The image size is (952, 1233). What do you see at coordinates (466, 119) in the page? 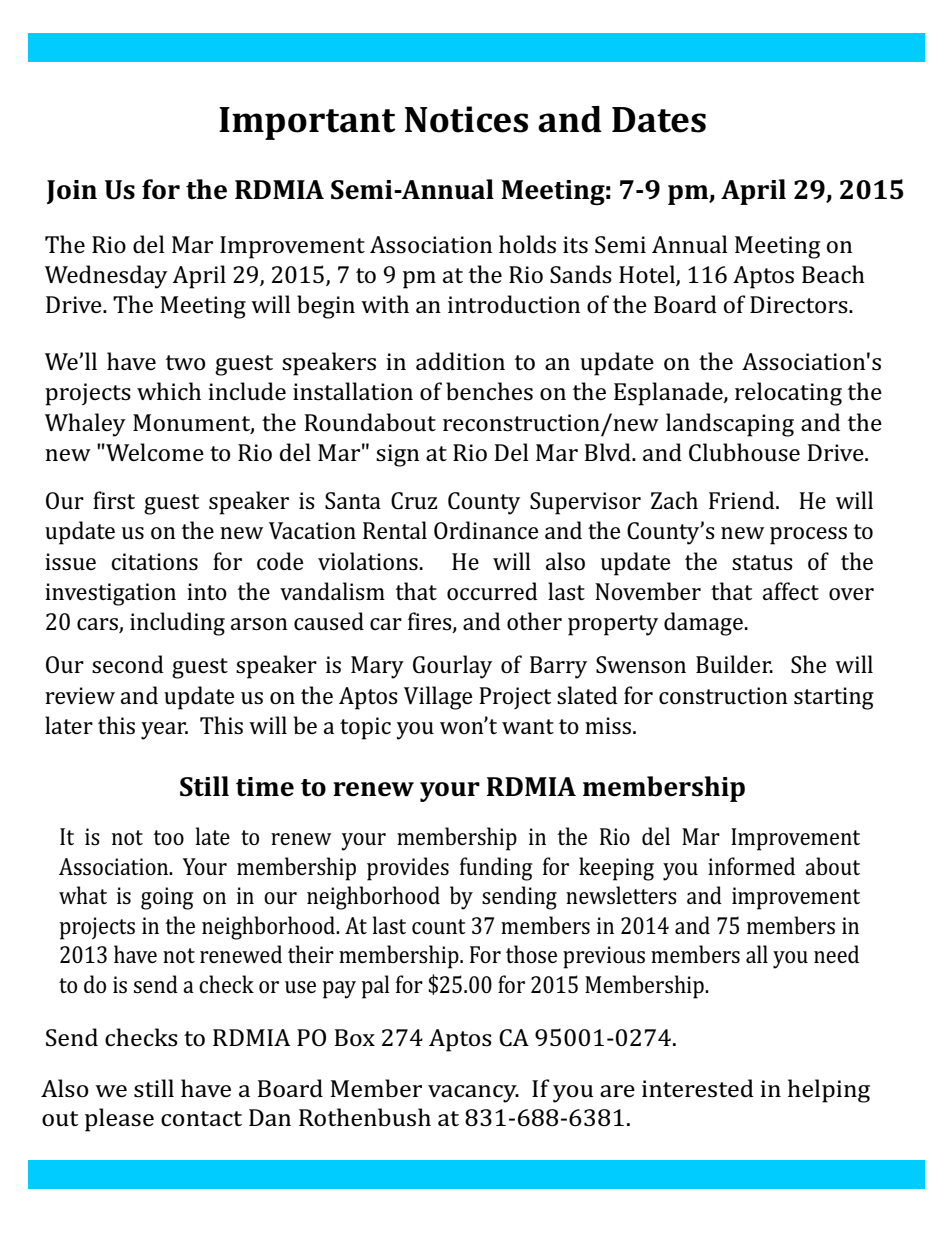
I see `Notices` at bounding box center [466, 119].
